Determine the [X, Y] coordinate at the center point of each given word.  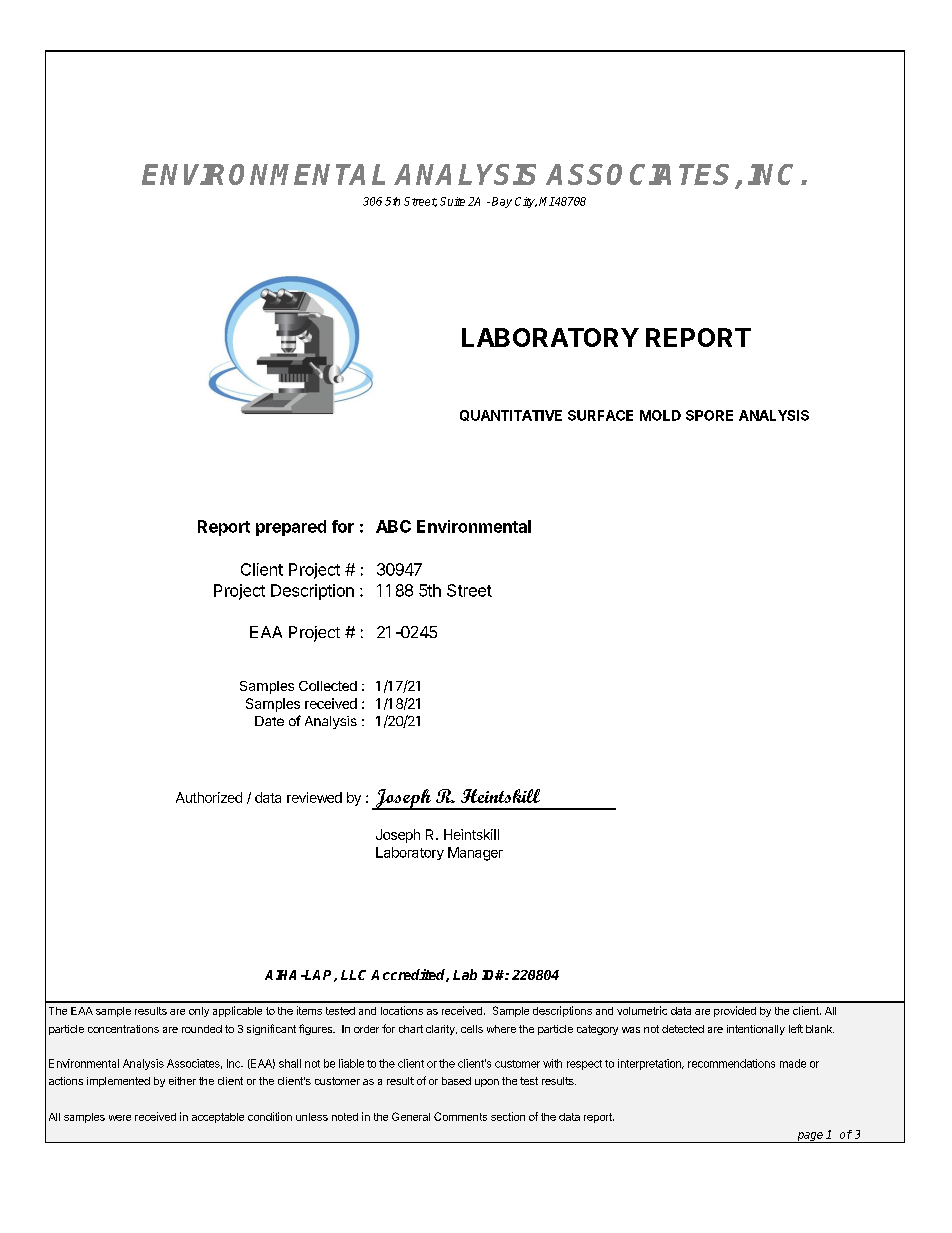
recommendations [731, 1063]
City [526, 202]
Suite [452, 201]
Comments [460, 1116]
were [120, 1118]
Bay [502, 202]
